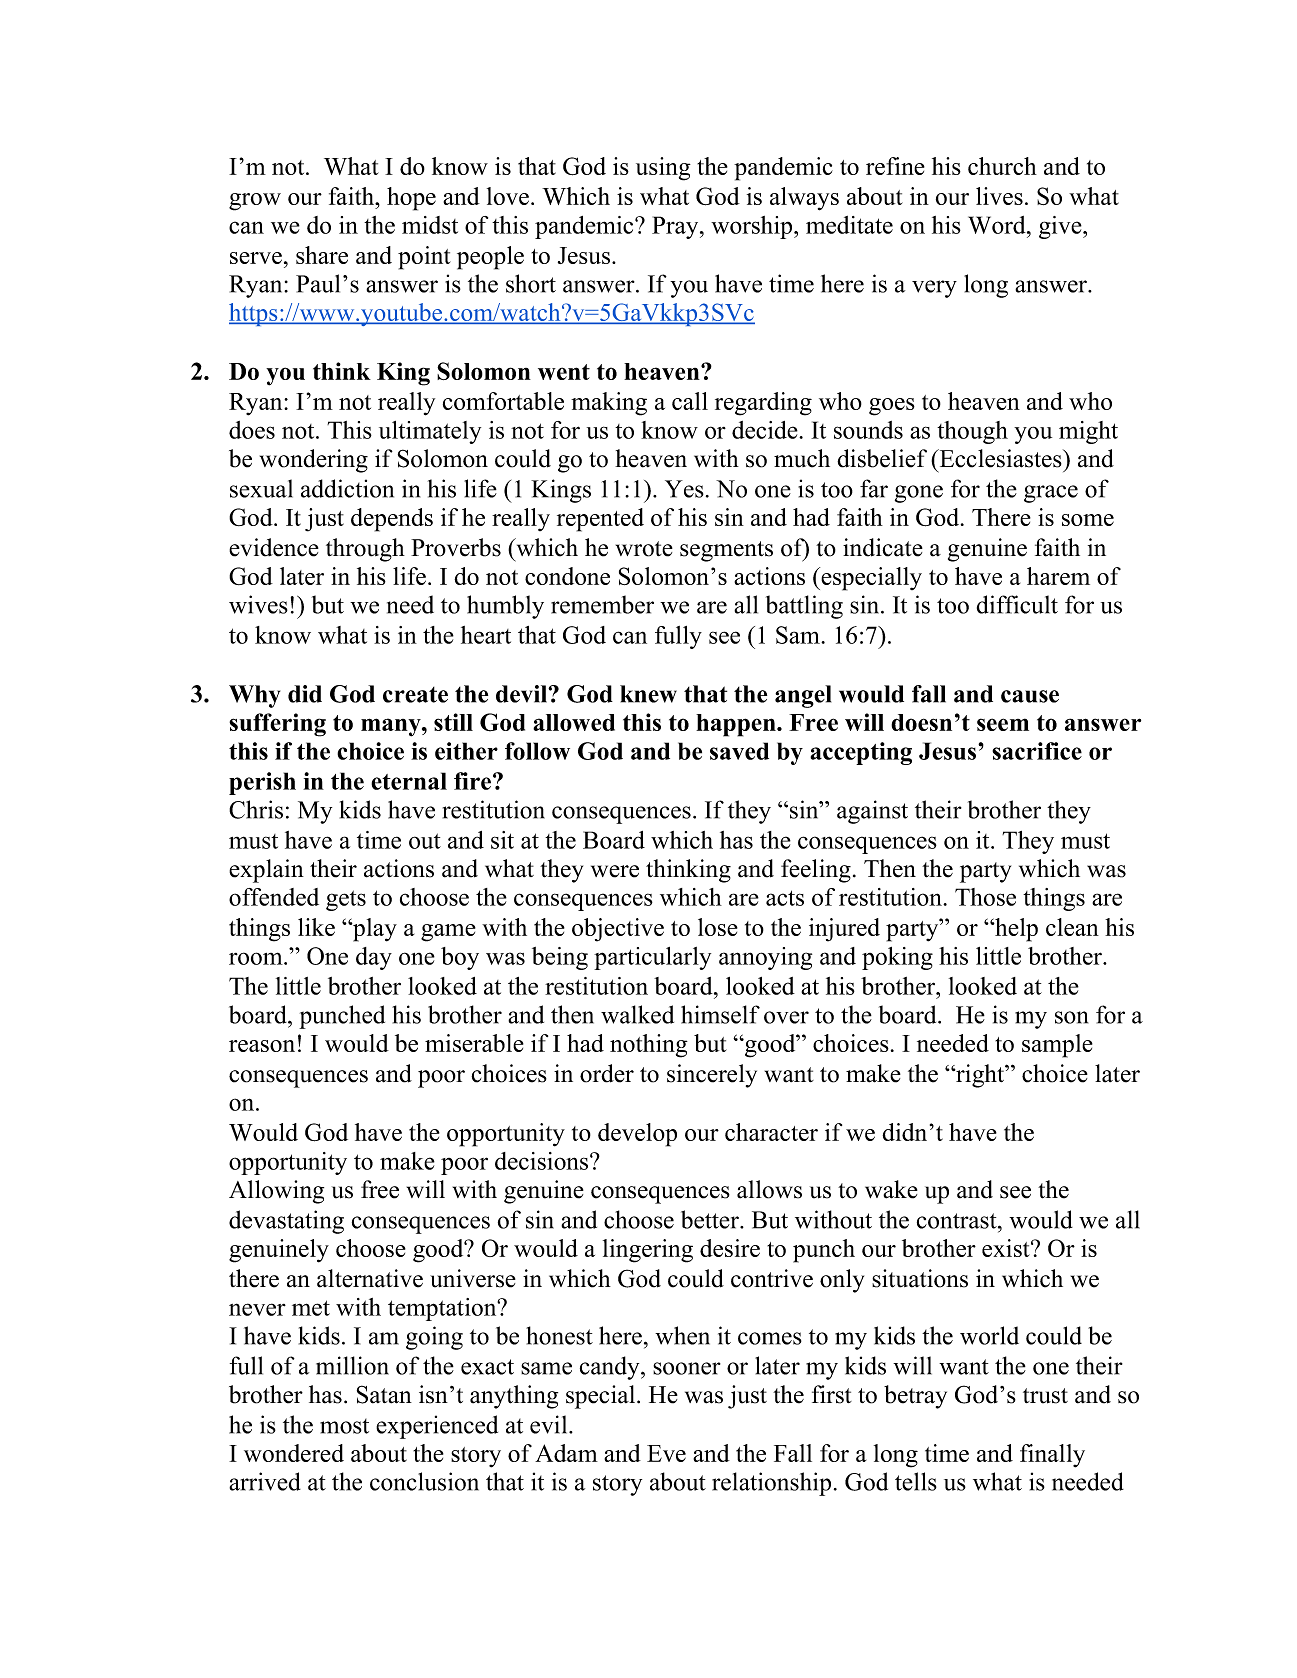  Describe the element at coordinates (675, 227) in the screenshot. I see `Pray` at that location.
